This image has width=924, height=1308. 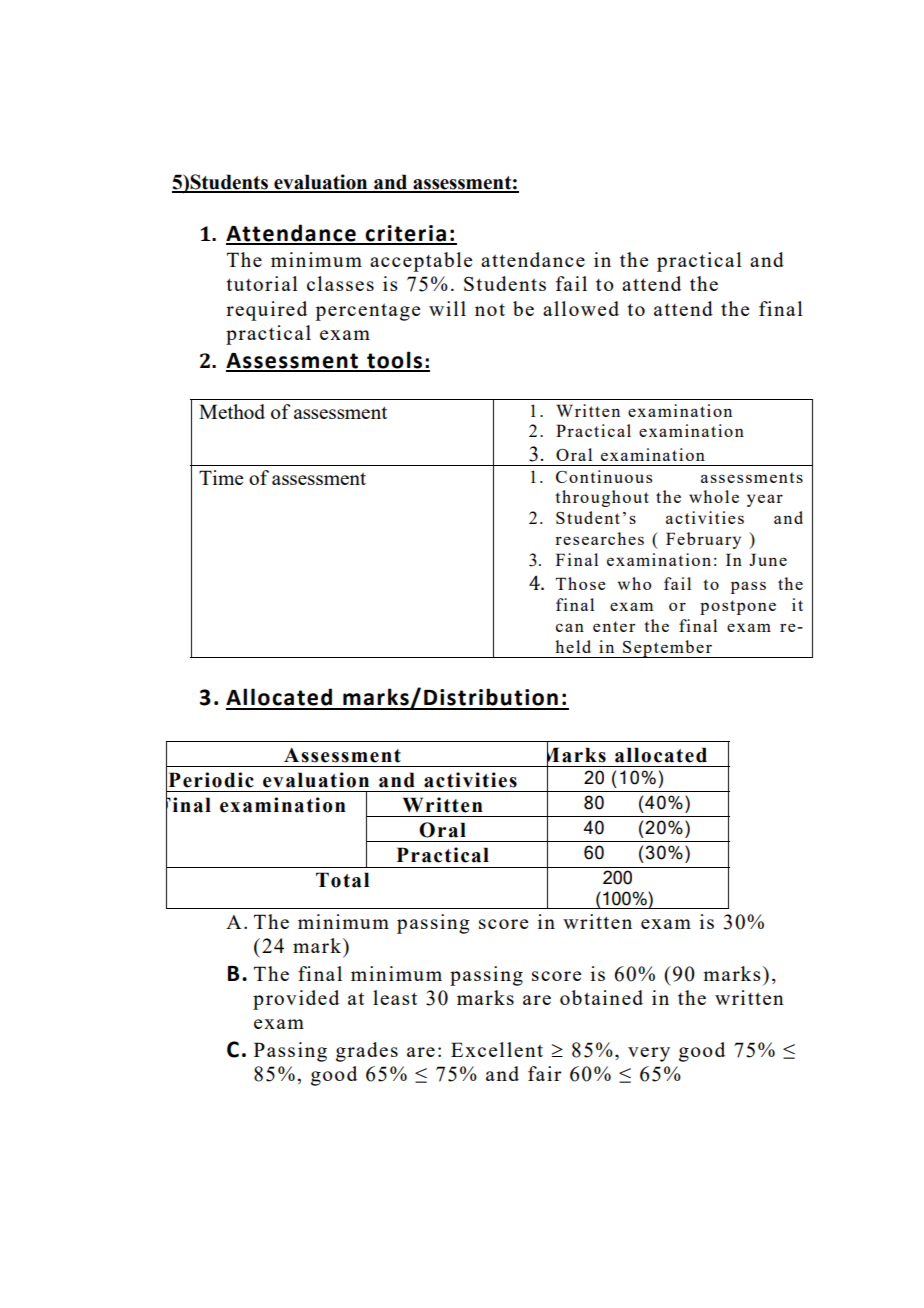 I want to click on obtained, so click(x=601, y=997).
